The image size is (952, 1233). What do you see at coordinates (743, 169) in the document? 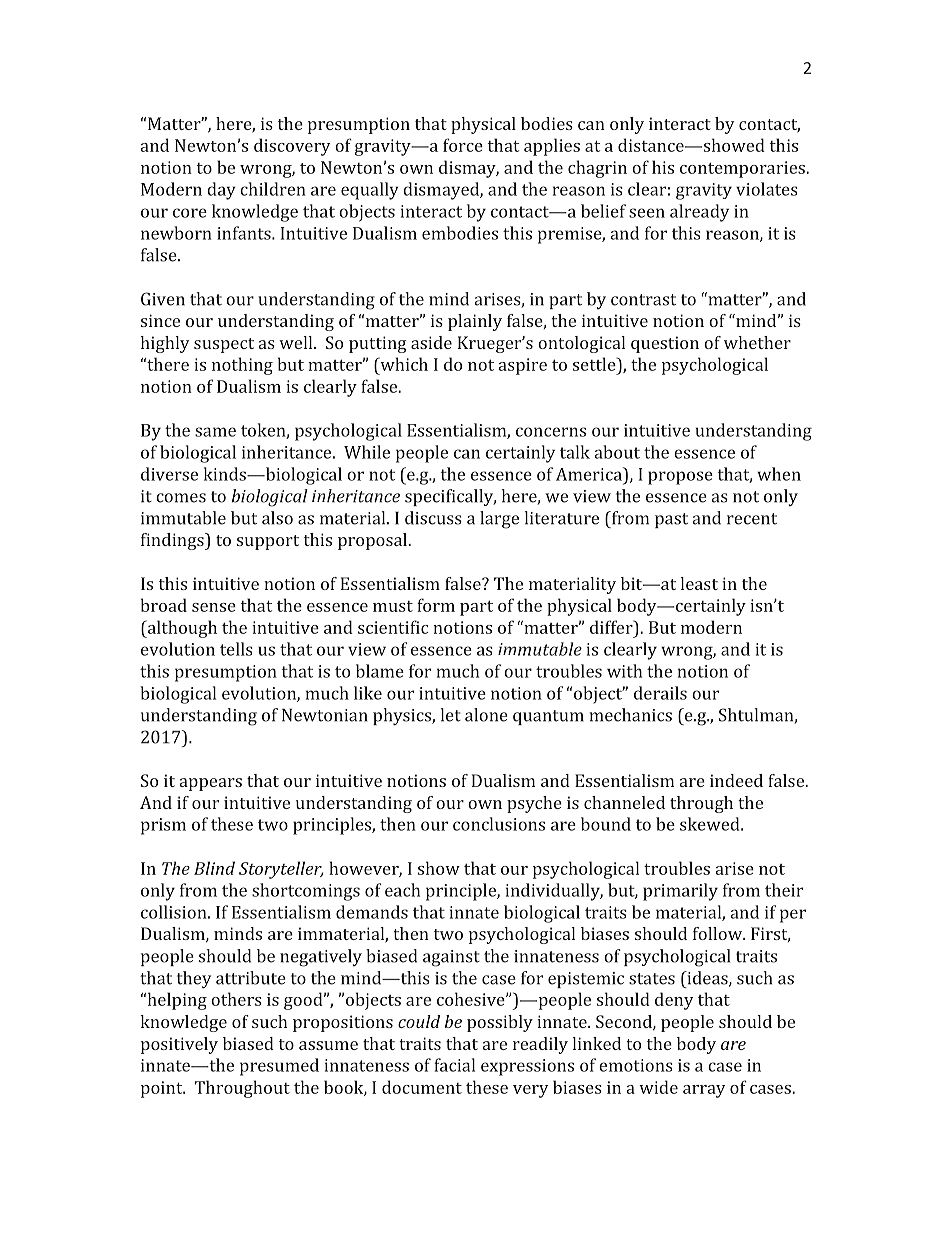
I see `contemporaries` at bounding box center [743, 169].
